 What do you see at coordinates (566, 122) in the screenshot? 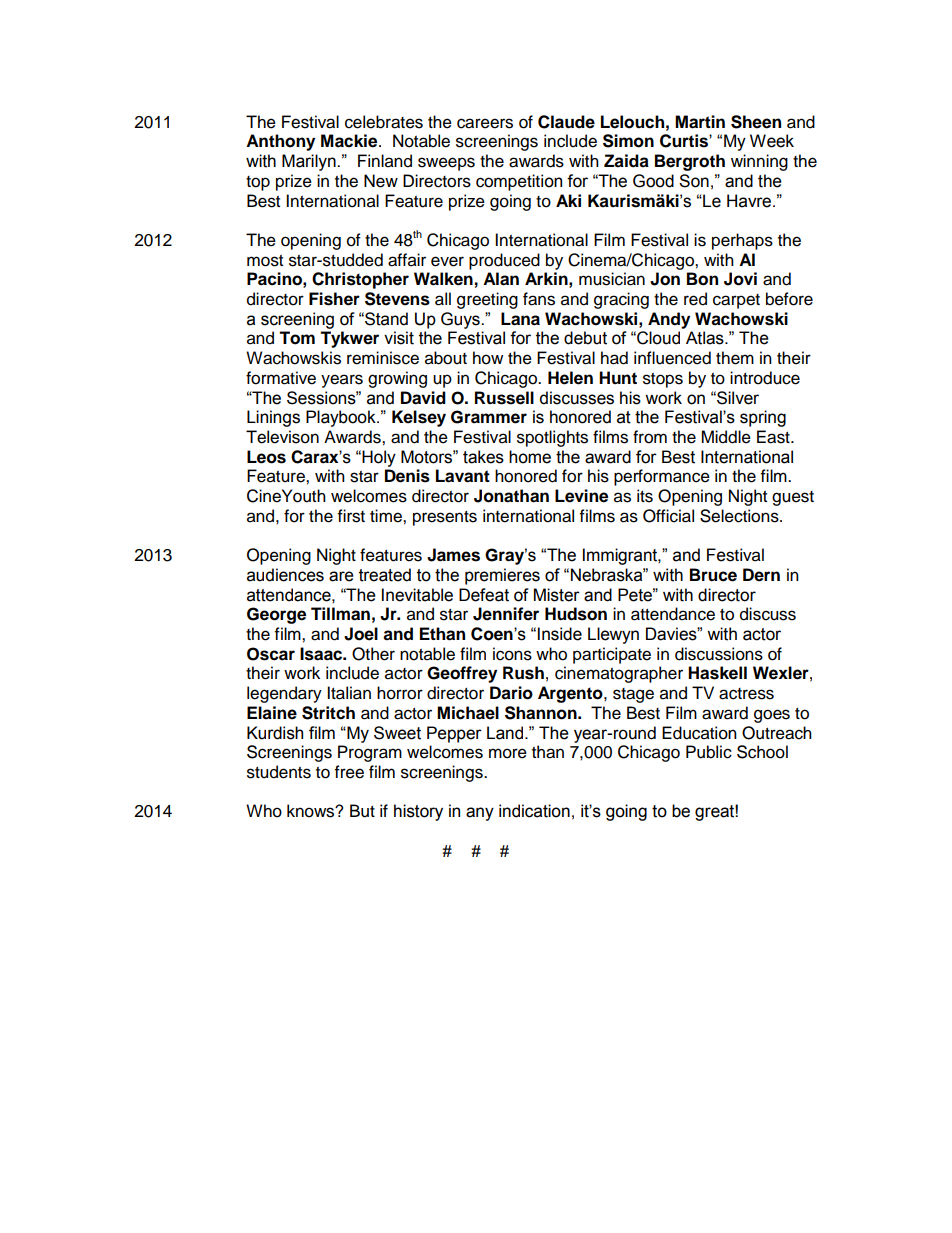
I see `Claude` at bounding box center [566, 122].
